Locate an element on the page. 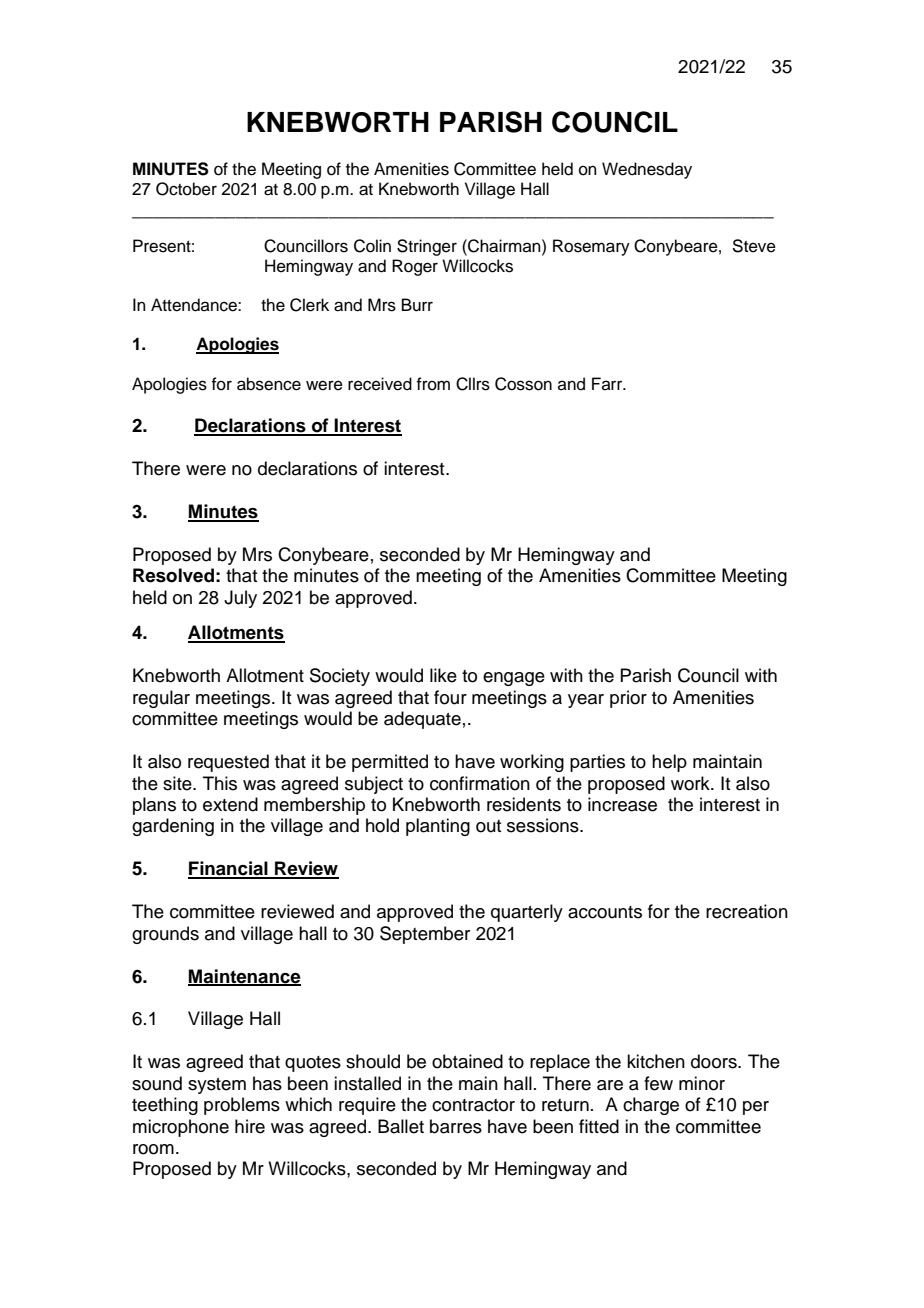  problems is located at coordinates (242, 1106).
